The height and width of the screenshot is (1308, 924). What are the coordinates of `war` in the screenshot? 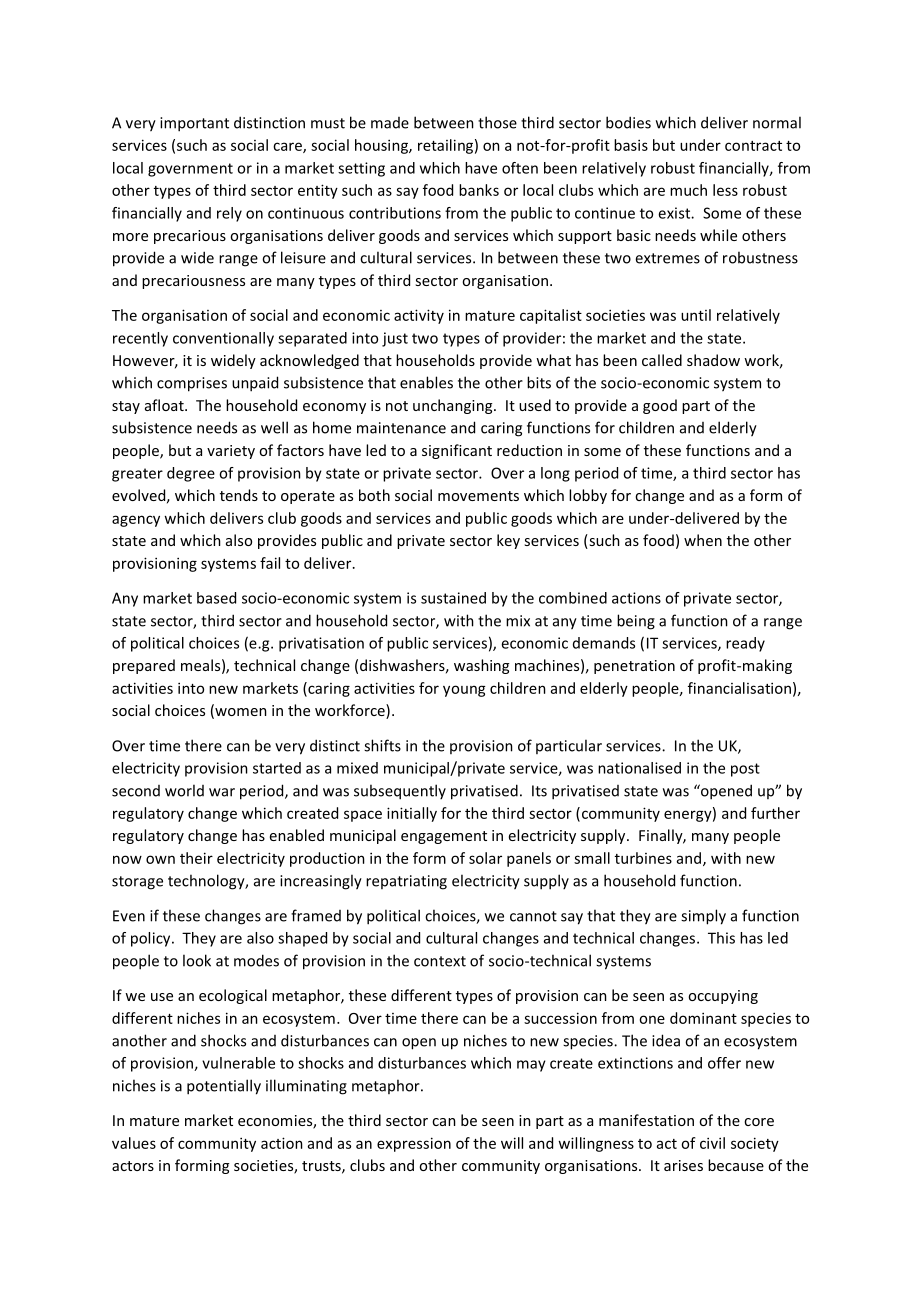 It's located at (222, 792).
